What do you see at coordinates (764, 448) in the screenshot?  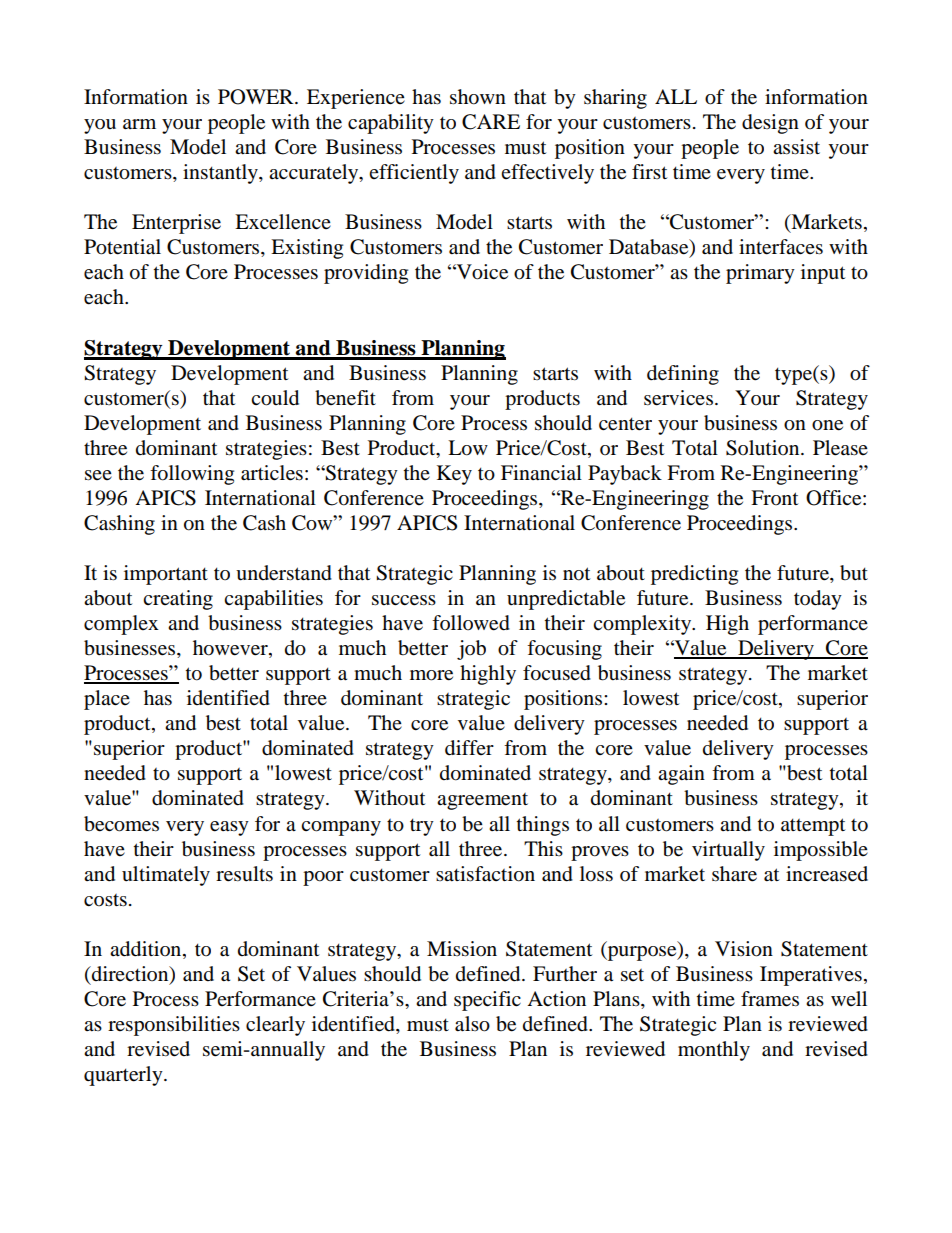 I see `Solution` at bounding box center [764, 448].
